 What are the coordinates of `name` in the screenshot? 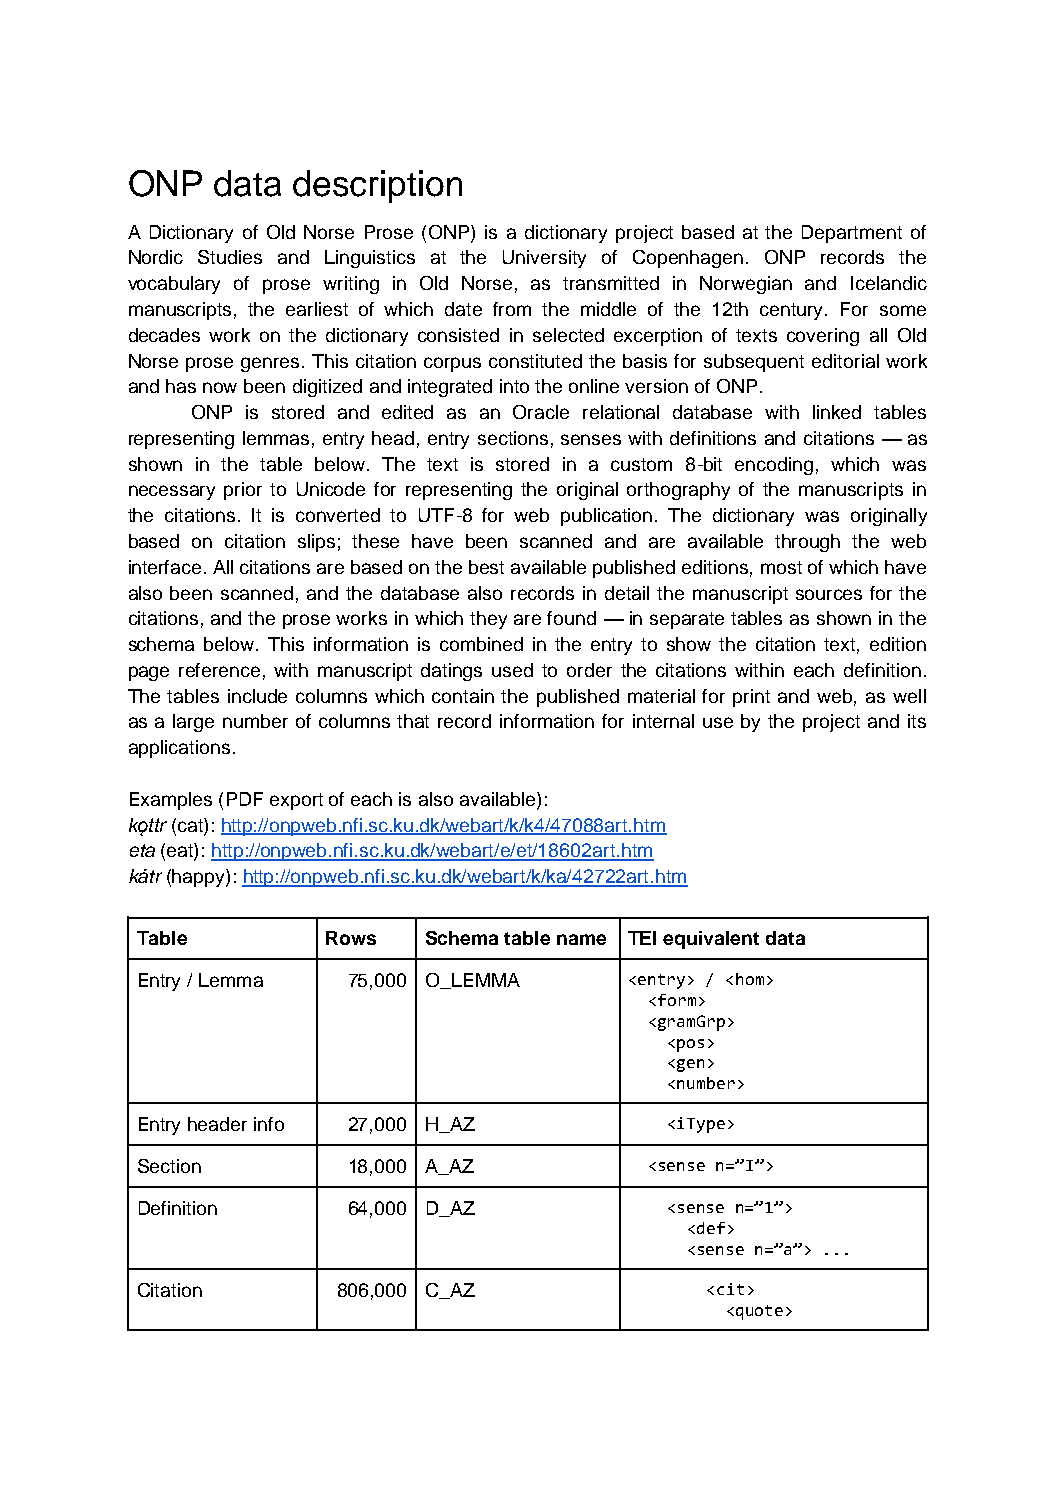 It's located at (581, 939).
